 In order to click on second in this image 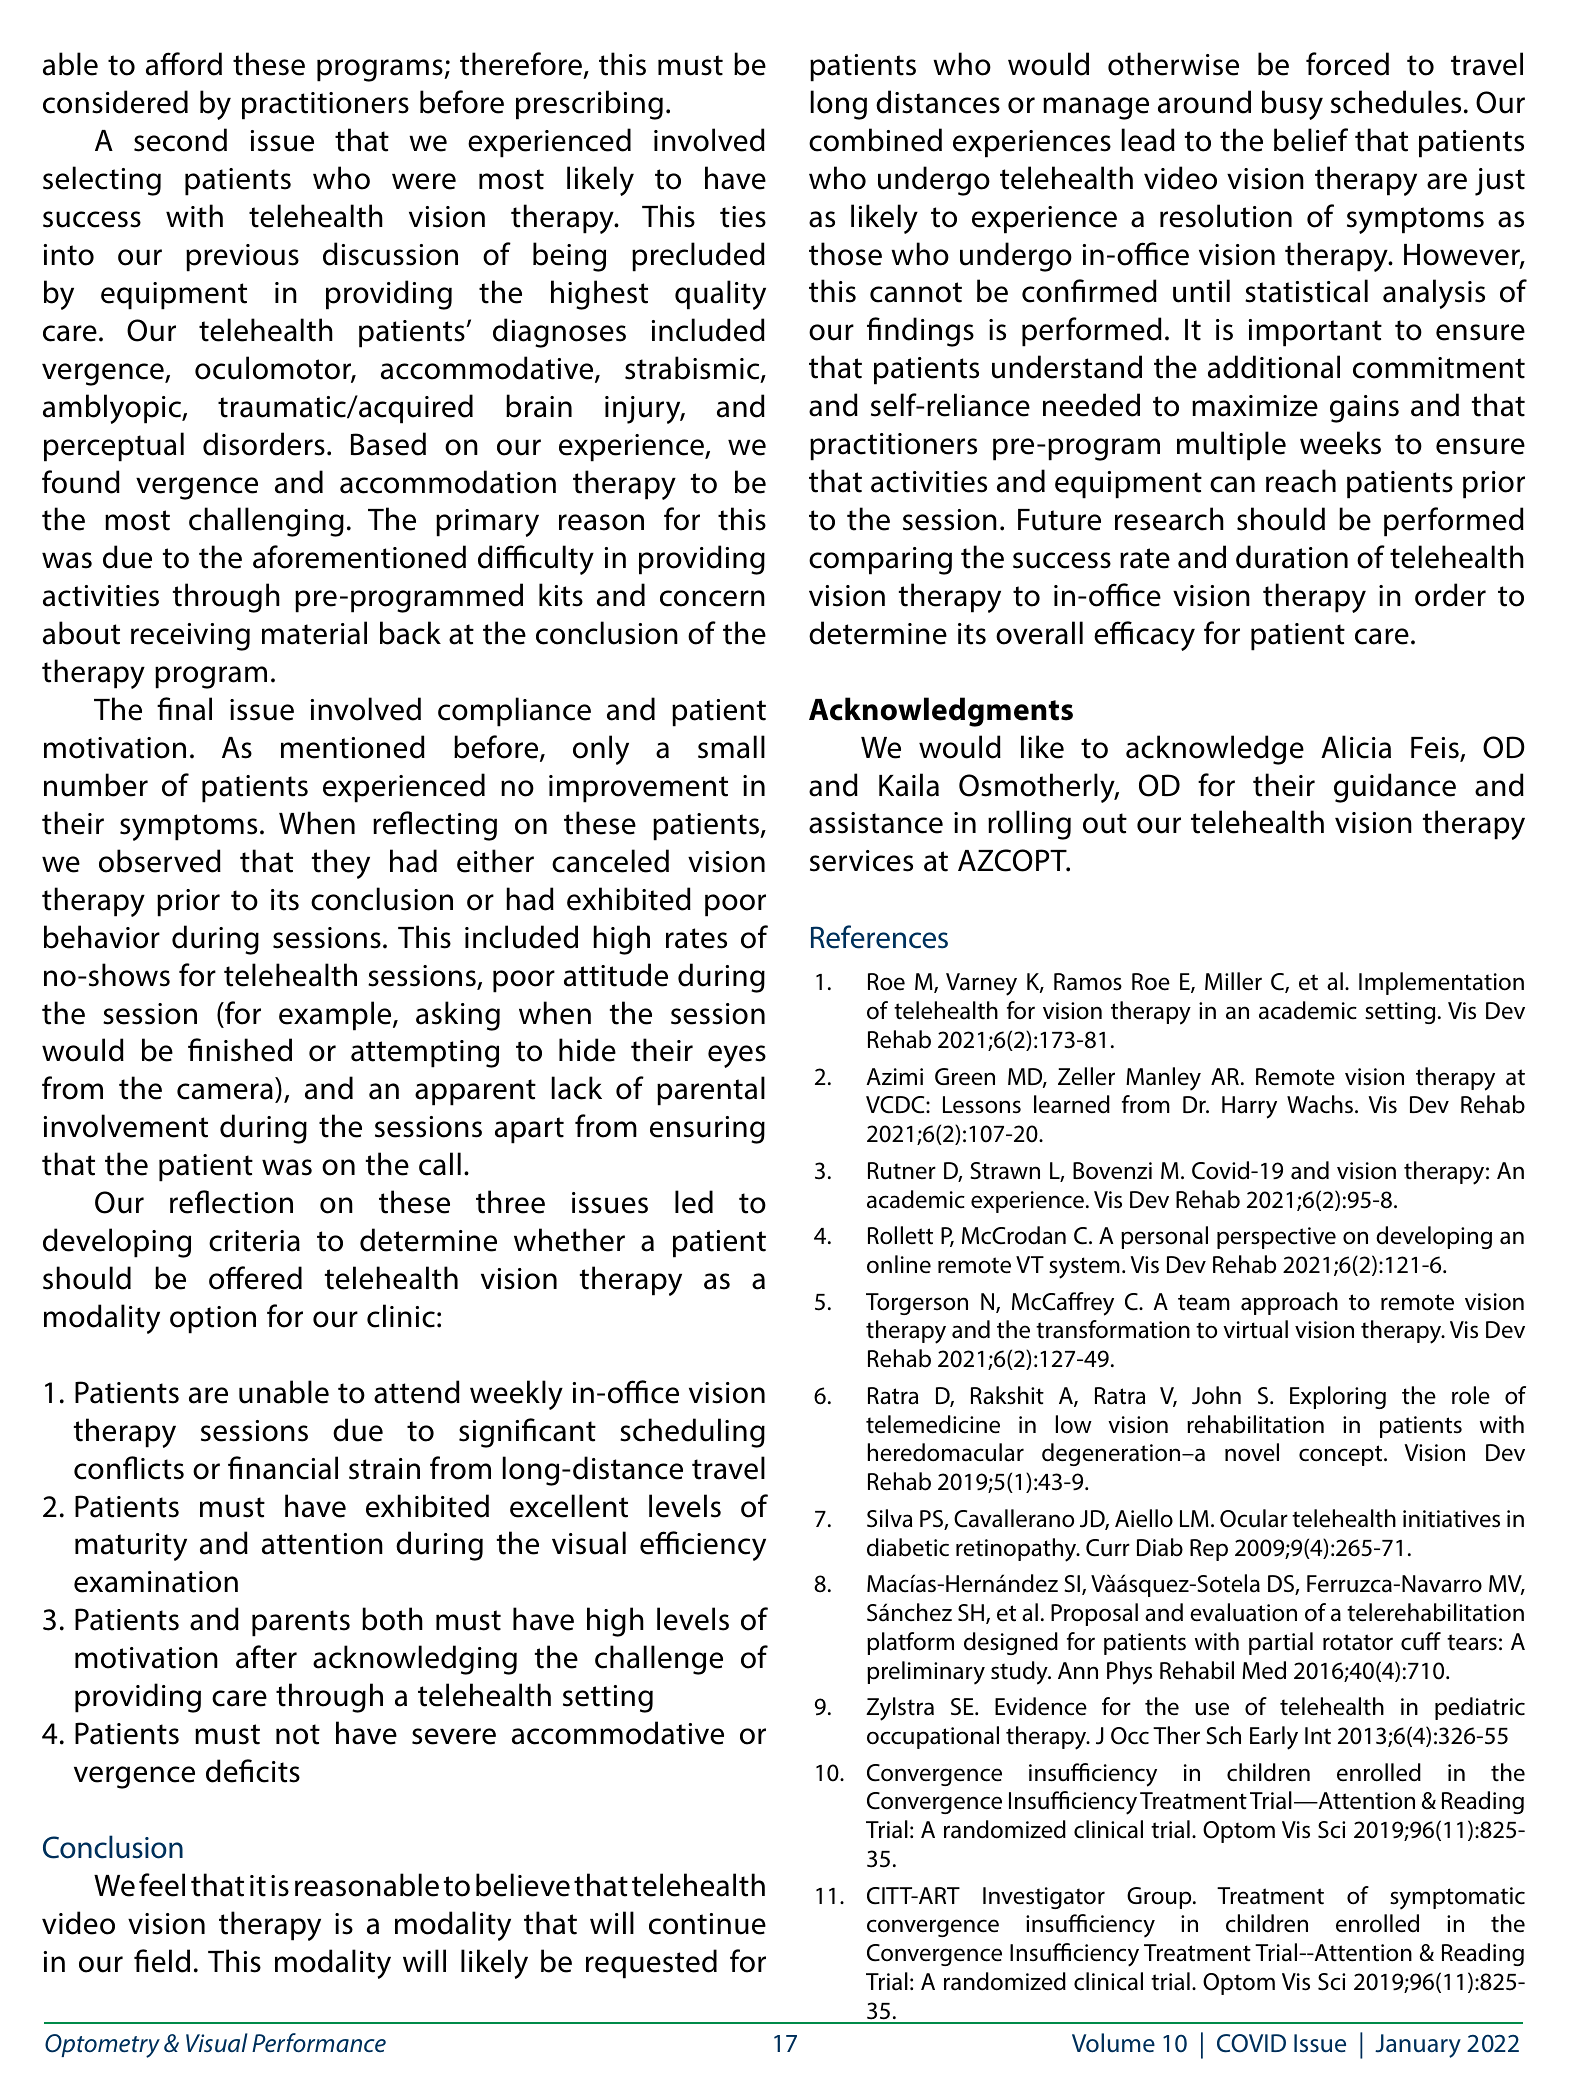, I will do `click(180, 140)`.
